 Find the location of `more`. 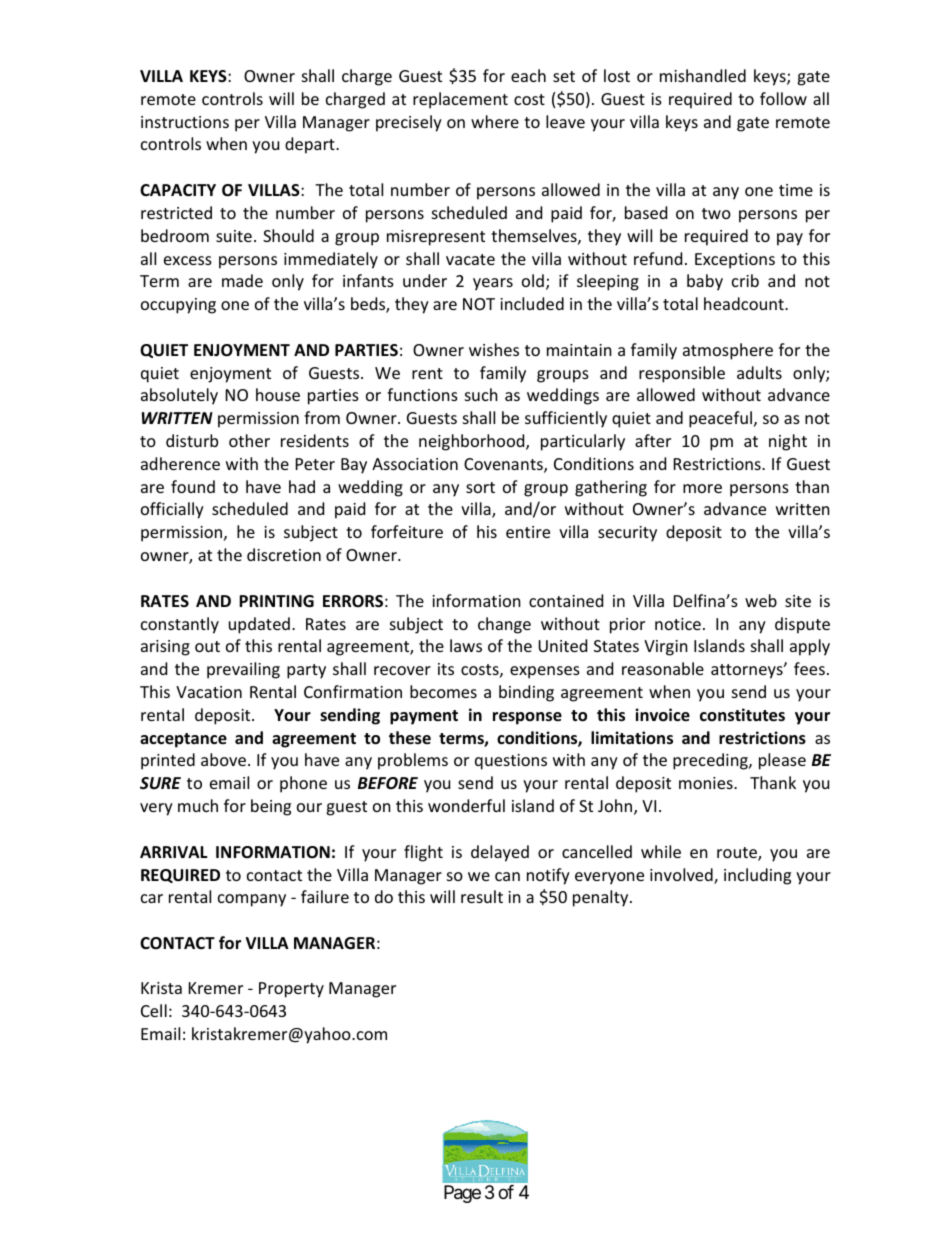

more is located at coordinates (702, 488).
